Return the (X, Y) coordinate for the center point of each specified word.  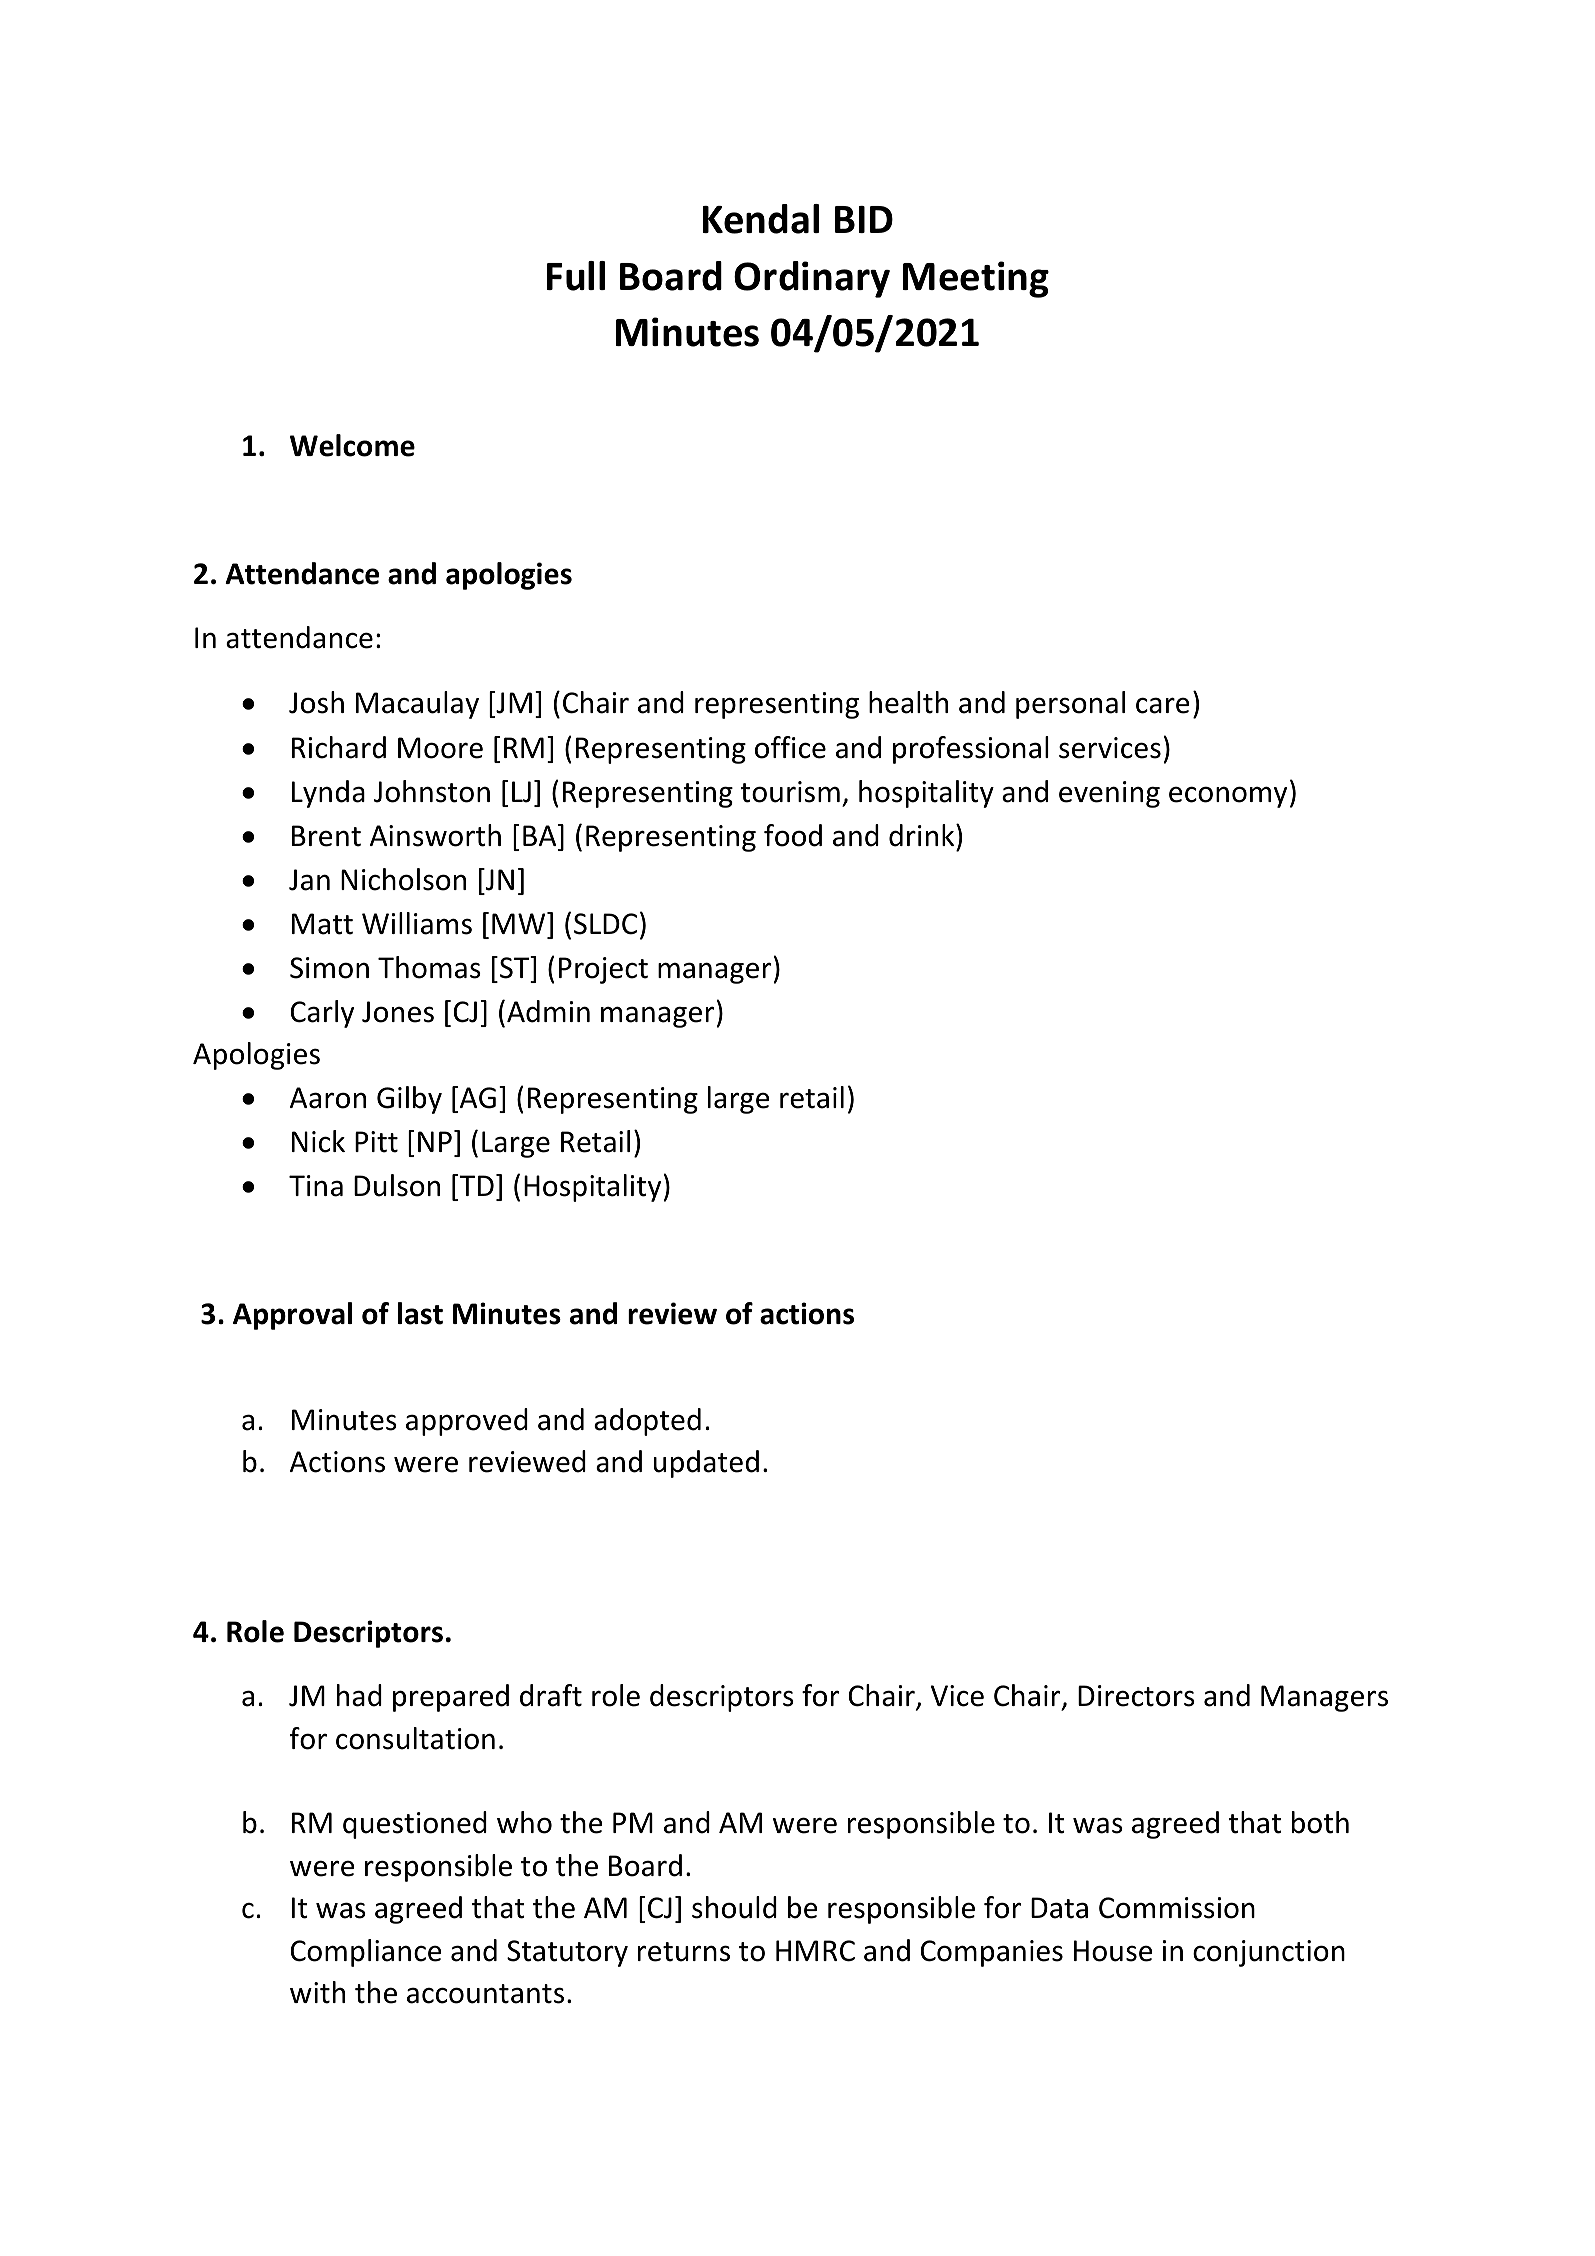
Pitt (376, 1142)
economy (1228, 797)
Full (576, 276)
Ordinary (812, 279)
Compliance (366, 1953)
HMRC (815, 1951)
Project (603, 970)
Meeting (976, 279)
